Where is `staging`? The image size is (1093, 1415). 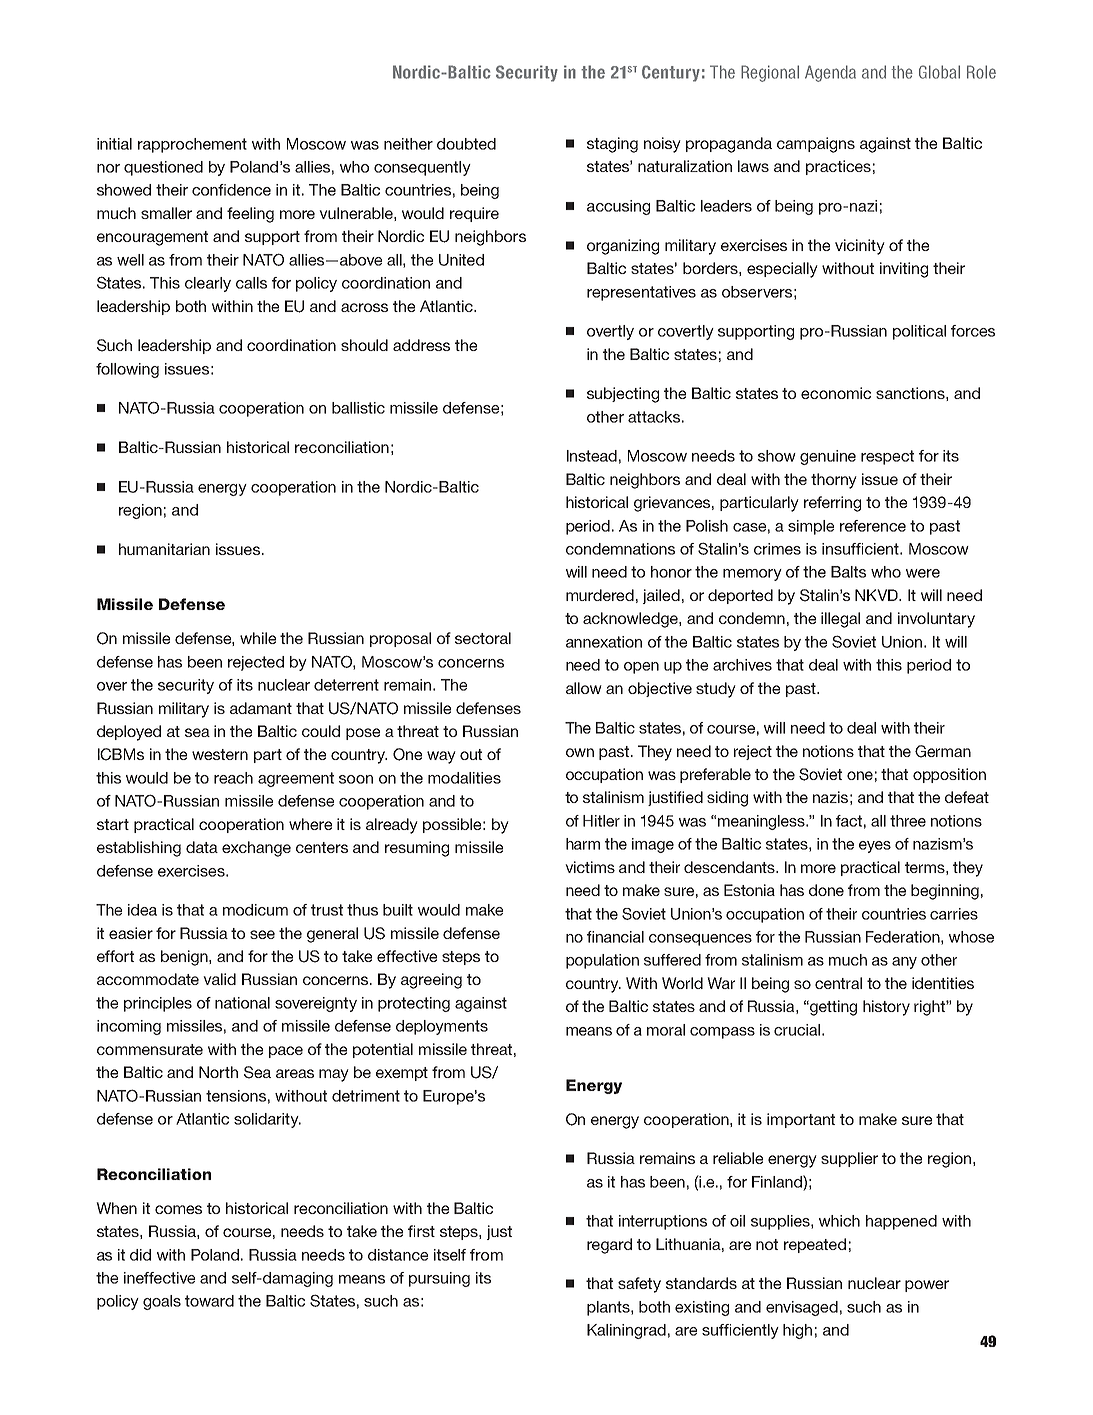
staging is located at coordinates (612, 145).
